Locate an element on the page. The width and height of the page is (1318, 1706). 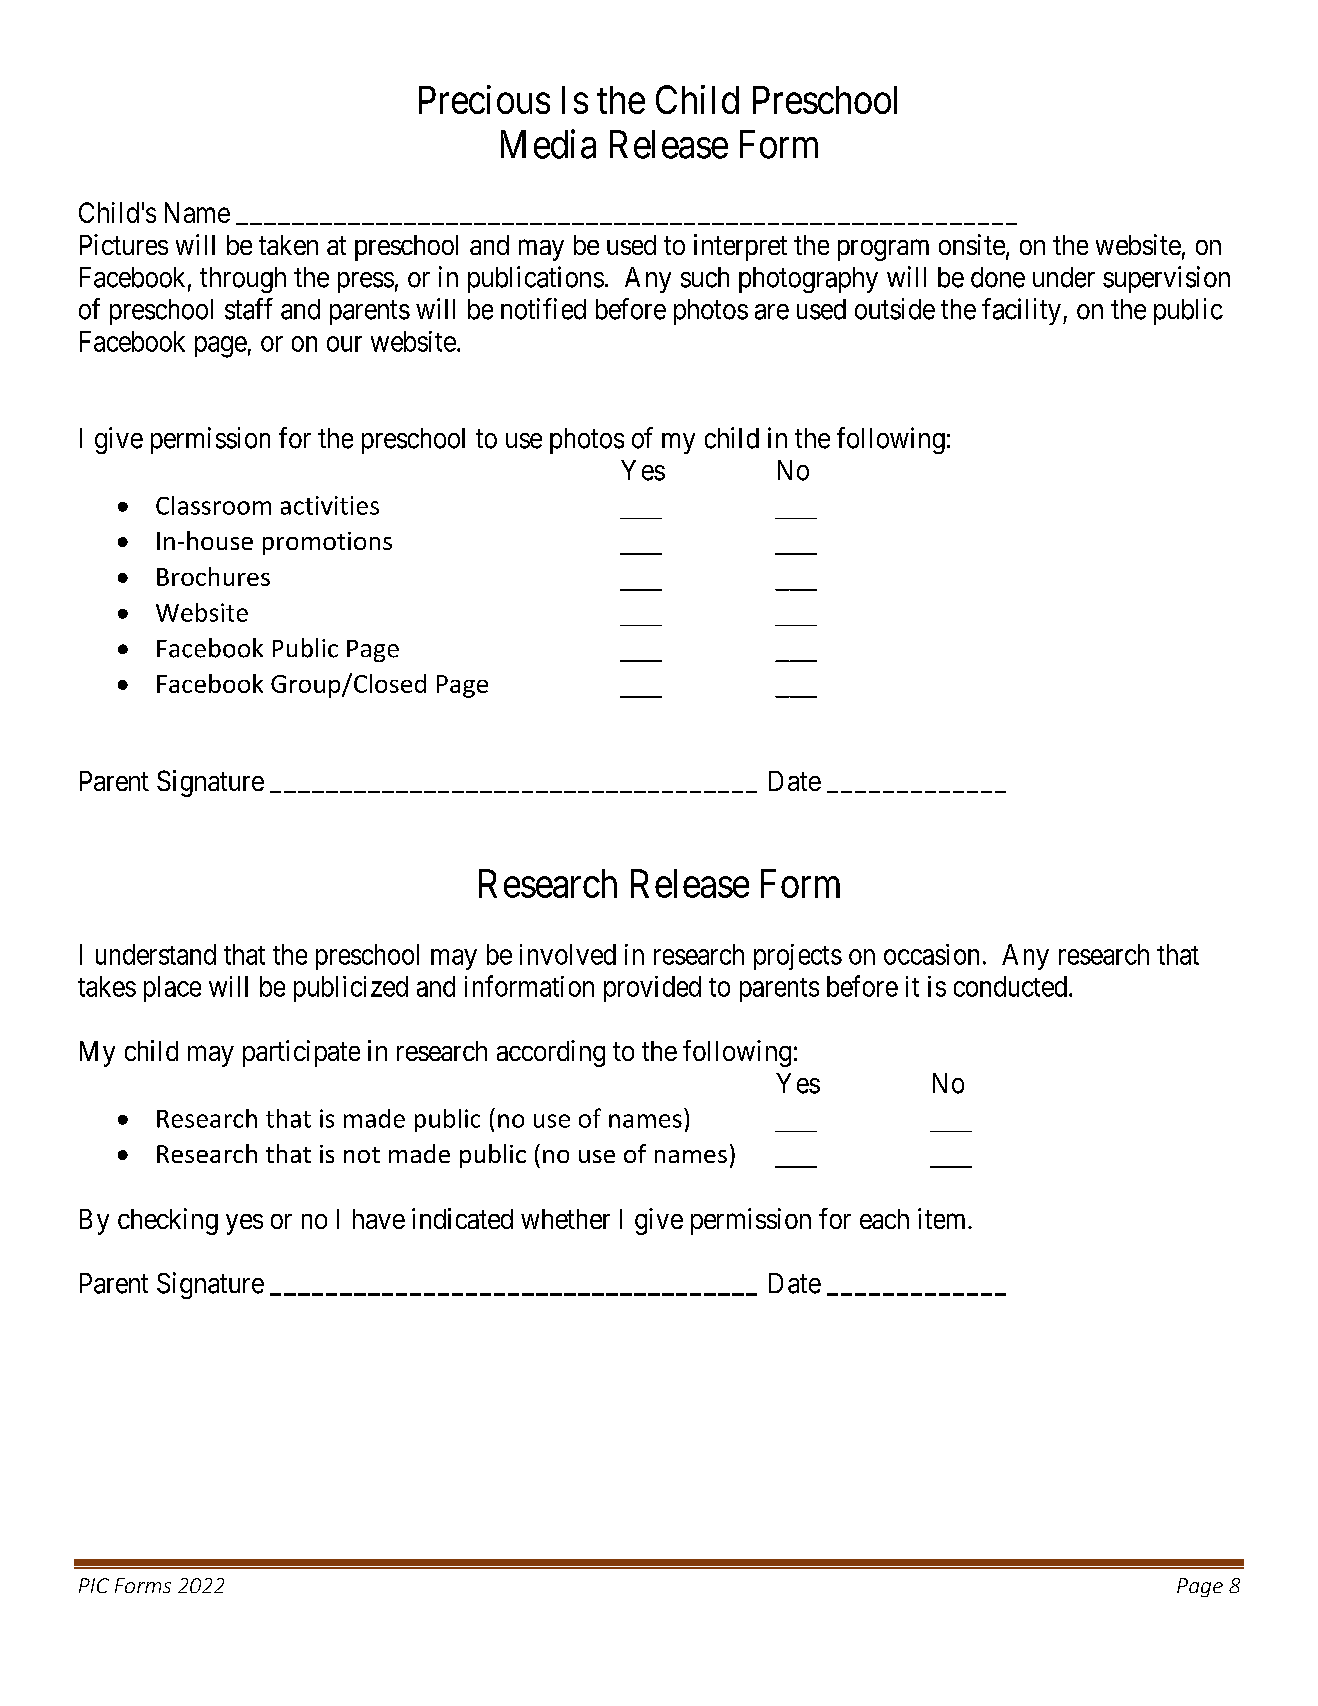
activities is located at coordinates (330, 505).
